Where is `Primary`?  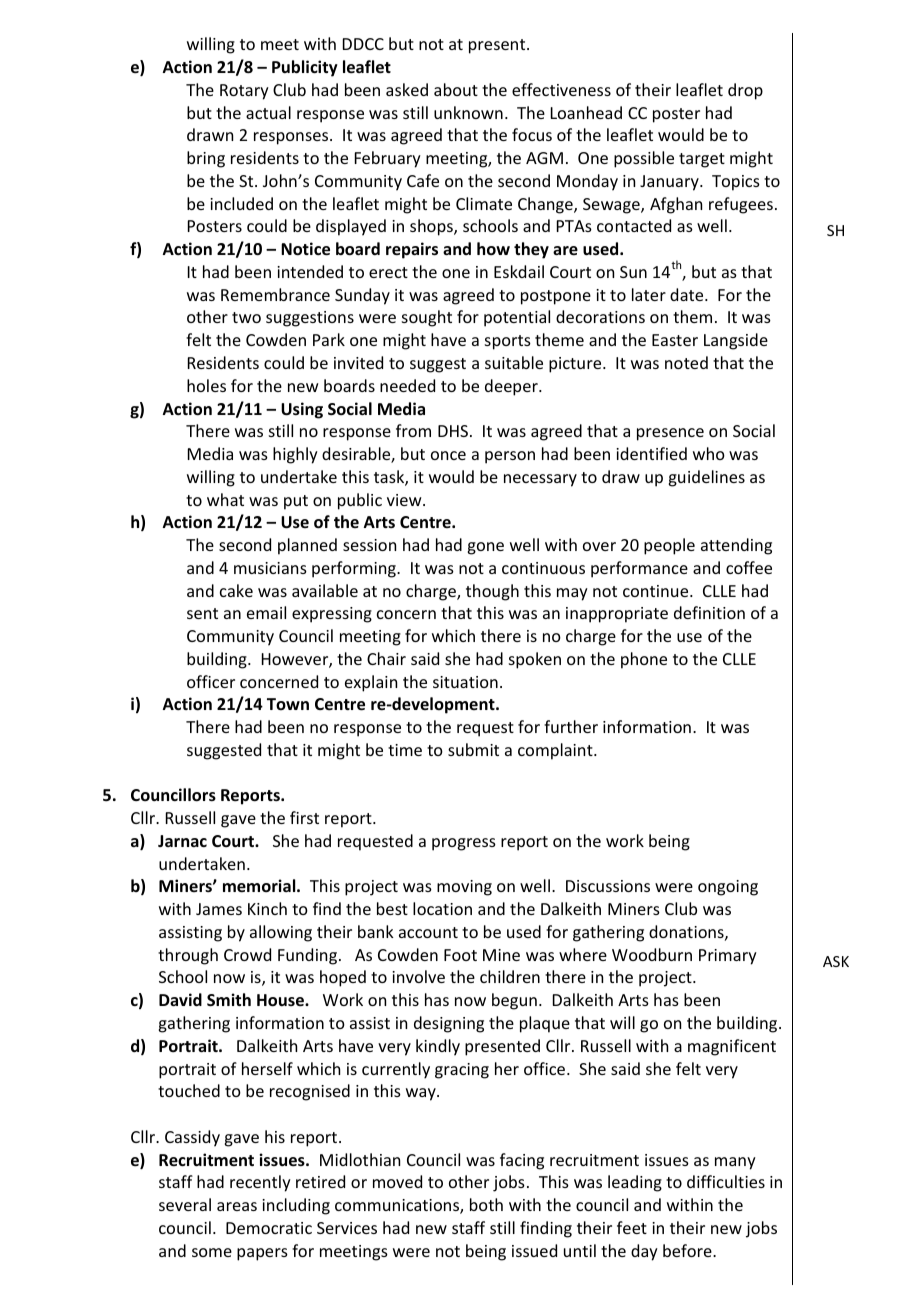
Primary is located at coordinates (728, 957).
